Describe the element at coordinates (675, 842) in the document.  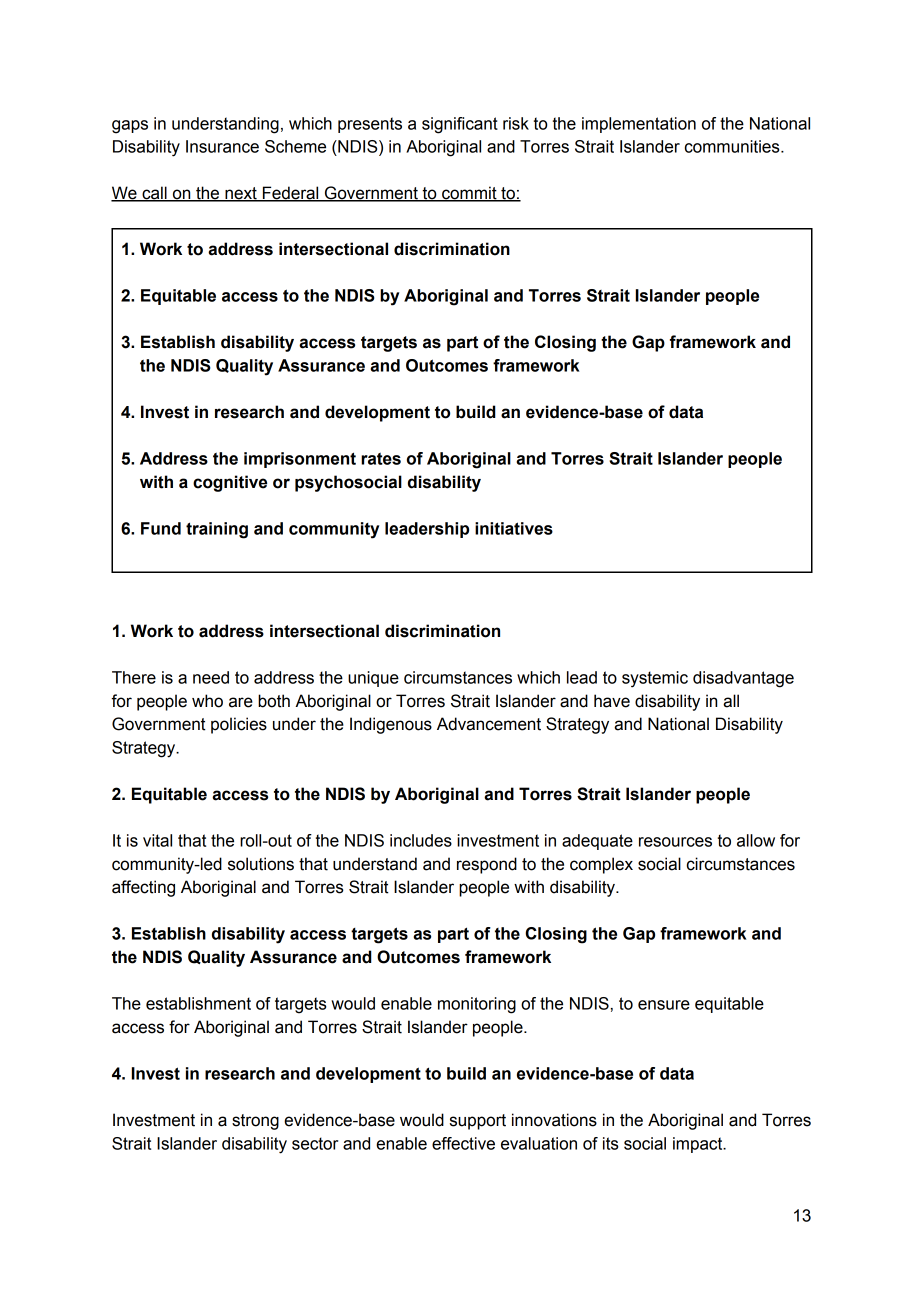
I see `resources` at that location.
